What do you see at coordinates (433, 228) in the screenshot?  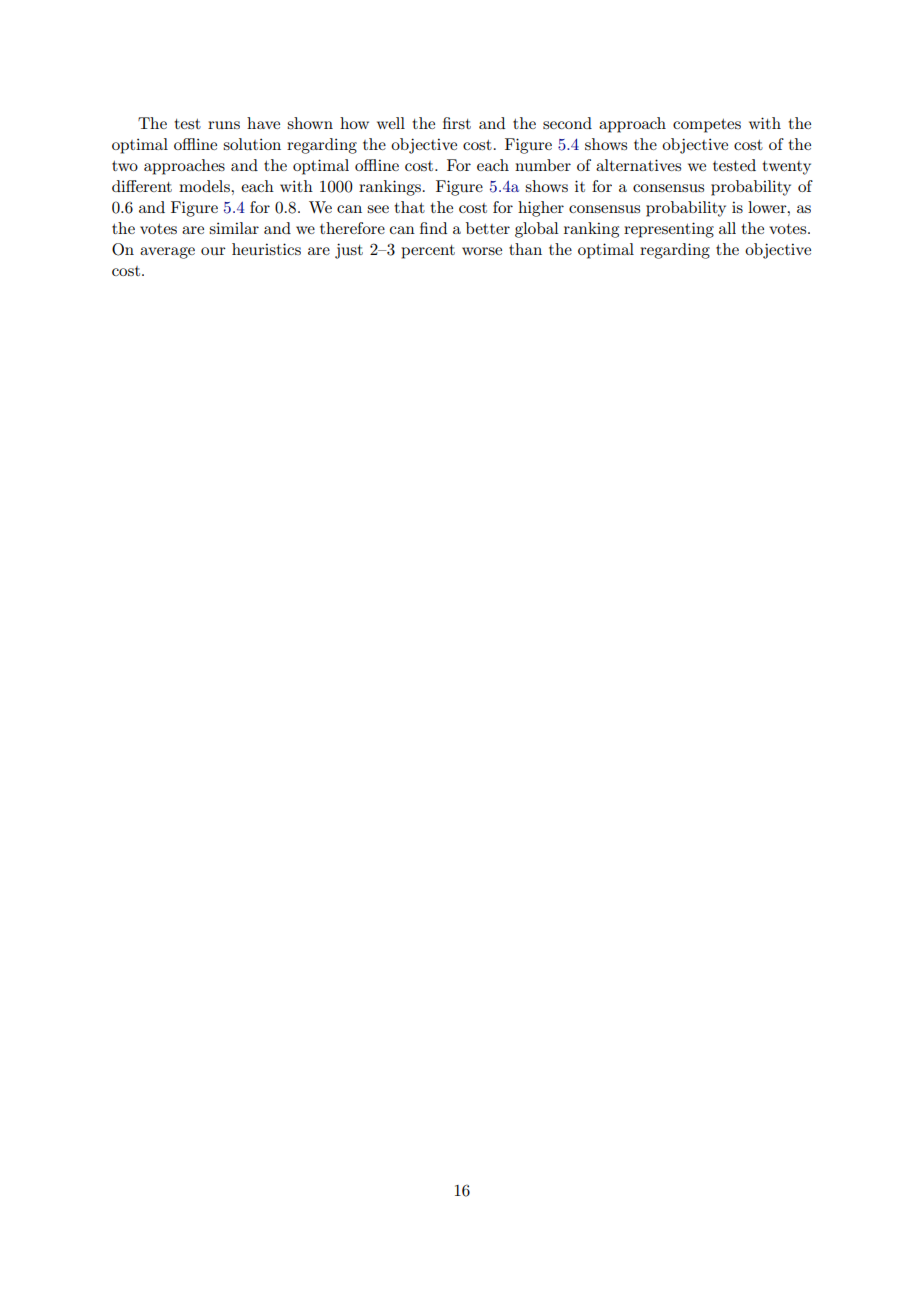 I see `find` at bounding box center [433, 228].
